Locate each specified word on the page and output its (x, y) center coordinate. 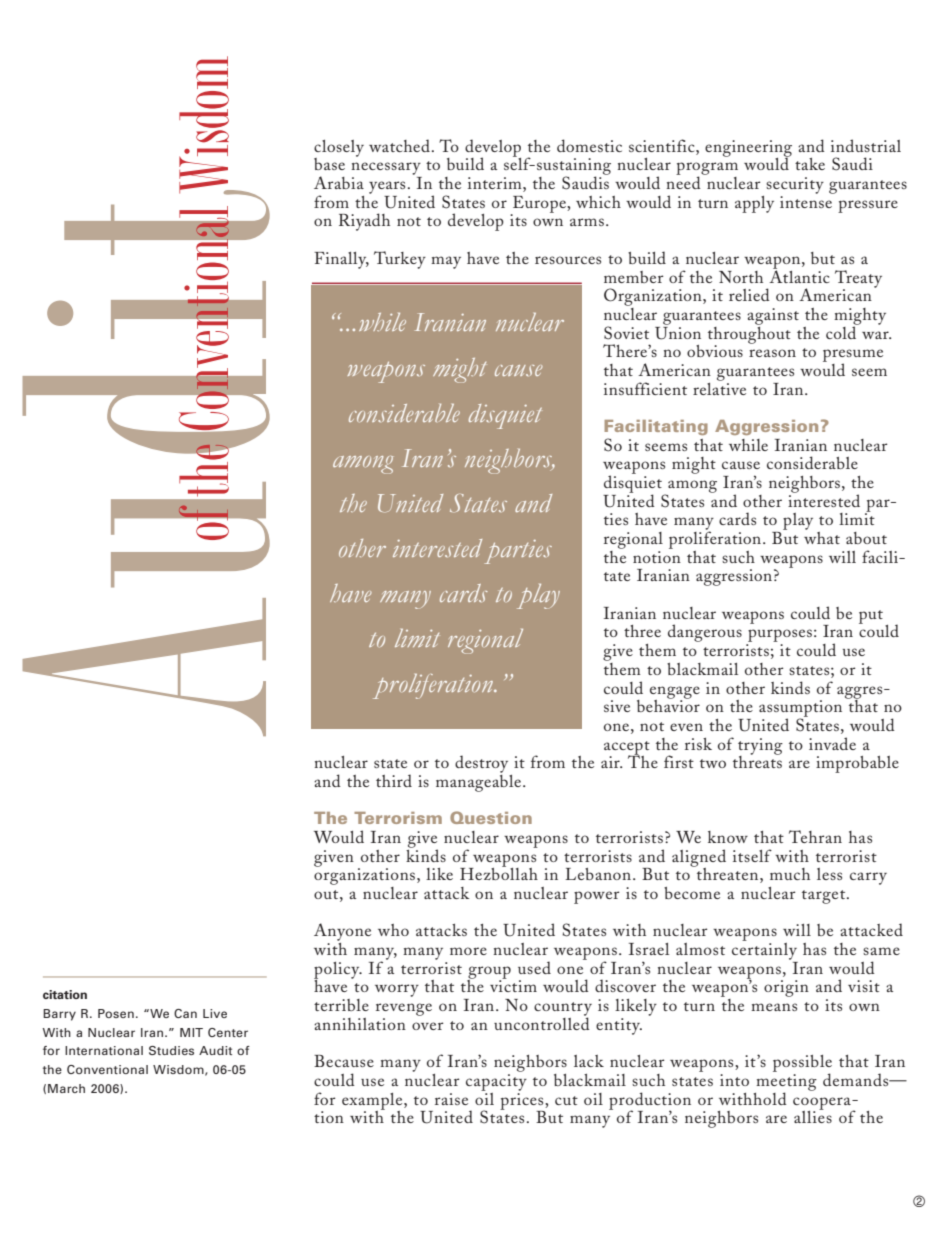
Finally (341, 260)
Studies (171, 1050)
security (795, 185)
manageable (480, 782)
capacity (496, 1081)
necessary (386, 170)
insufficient (645, 388)
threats (757, 760)
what (822, 536)
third (394, 780)
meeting (786, 1082)
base (329, 164)
